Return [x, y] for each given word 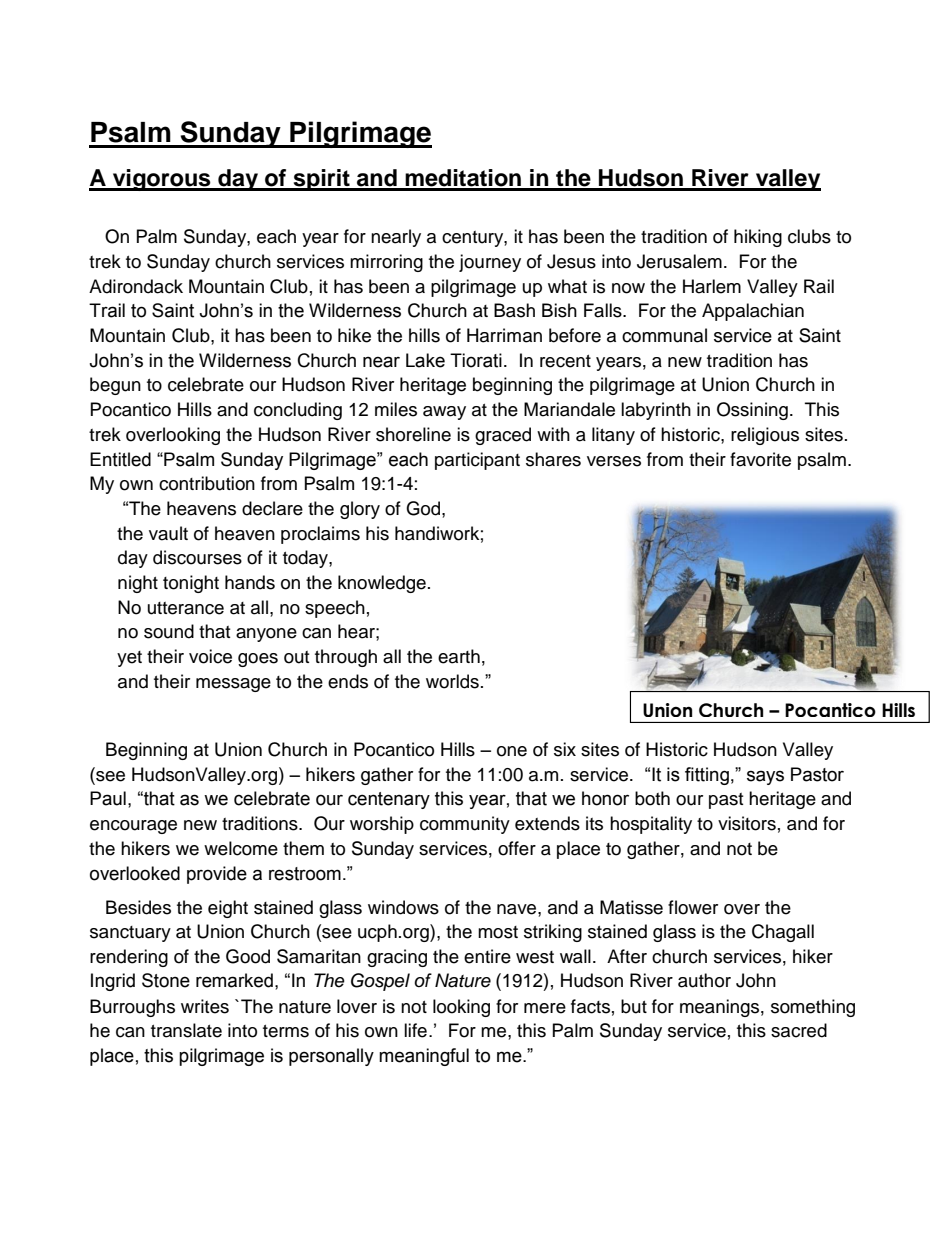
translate [186, 1030]
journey [490, 263]
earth [459, 656]
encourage [133, 827]
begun [115, 386]
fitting [707, 776]
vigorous [162, 180]
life [415, 1030]
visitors [747, 823]
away [444, 413]
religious [765, 436]
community [465, 825]
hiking [758, 238]
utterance [186, 608]
